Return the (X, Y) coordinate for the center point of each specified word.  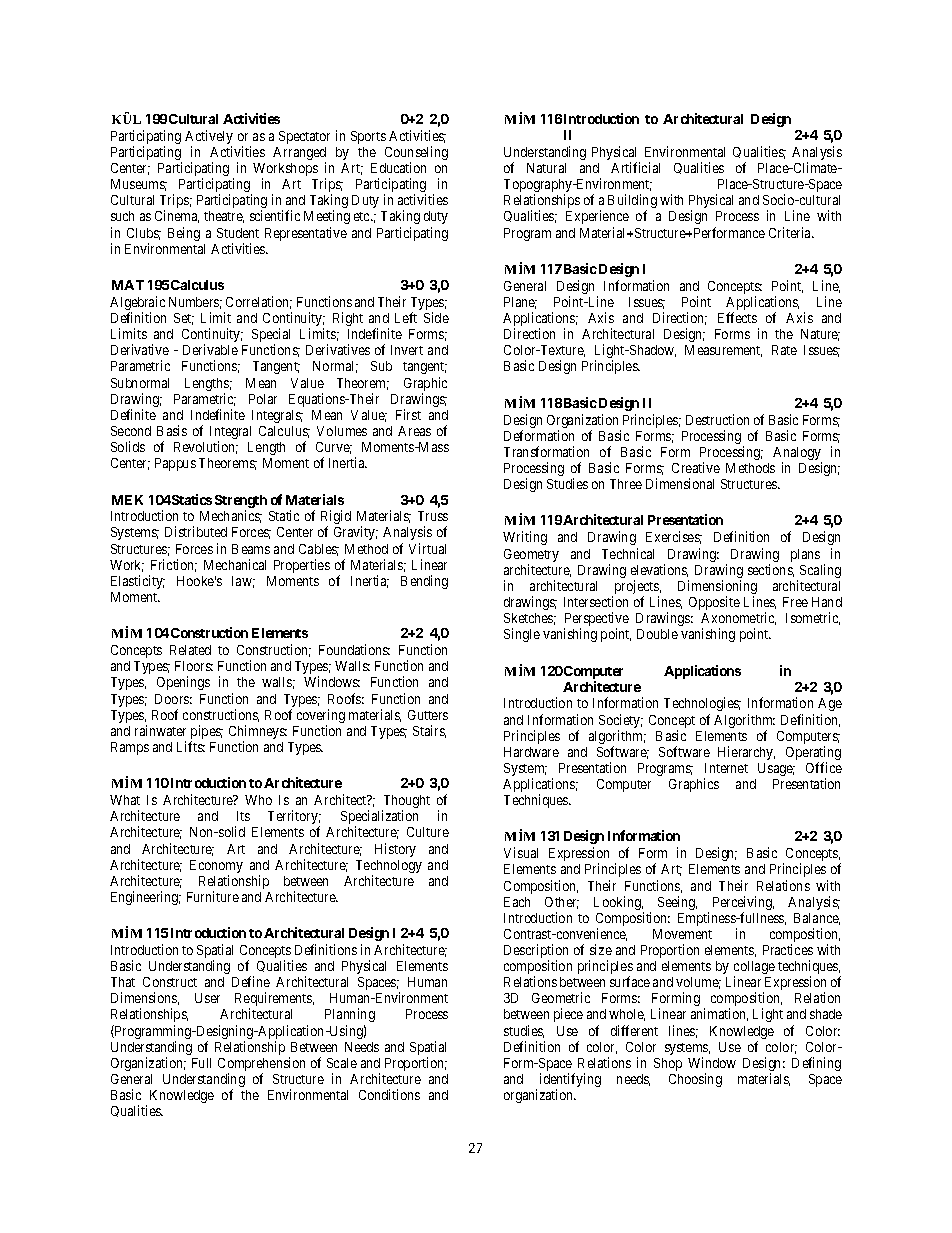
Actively (209, 138)
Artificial (635, 167)
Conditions (389, 1094)
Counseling (416, 154)
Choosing (695, 1080)
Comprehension (261, 1065)
